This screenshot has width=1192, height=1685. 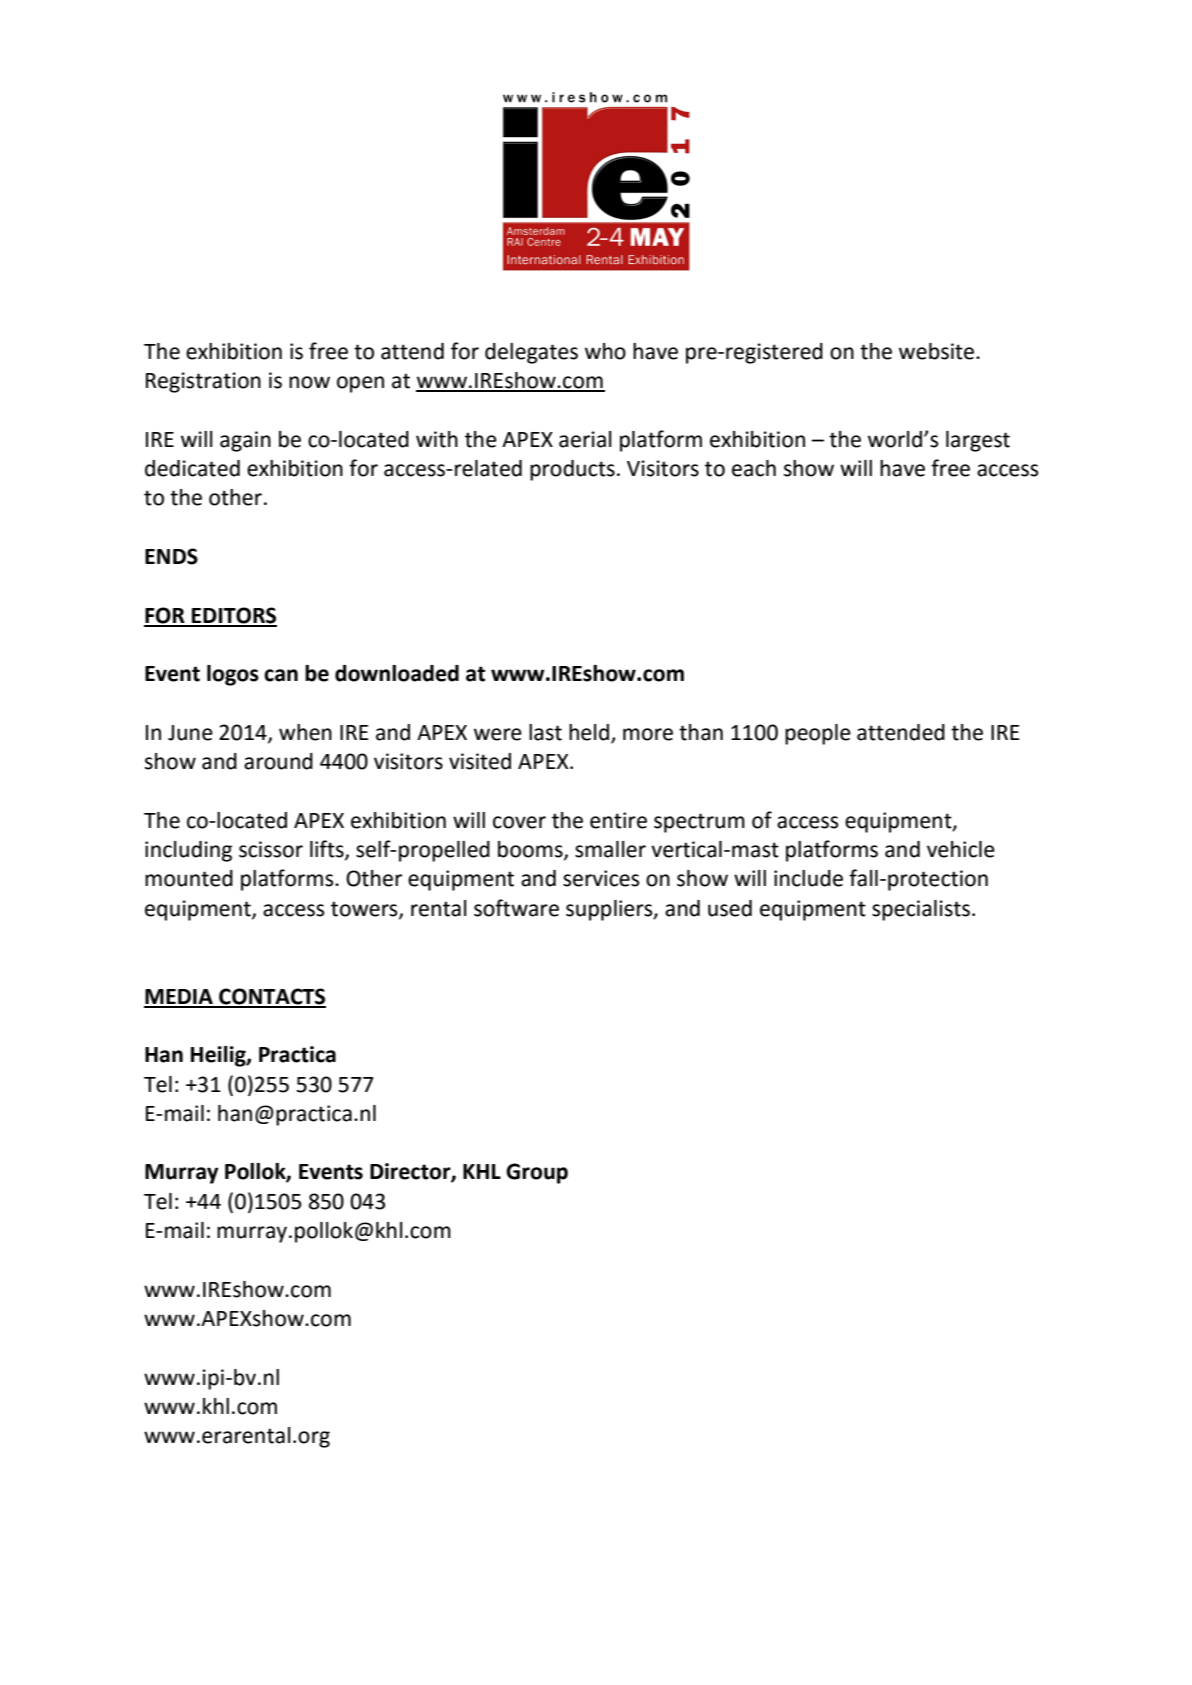 What do you see at coordinates (537, 1173) in the screenshot?
I see `Group` at bounding box center [537, 1173].
